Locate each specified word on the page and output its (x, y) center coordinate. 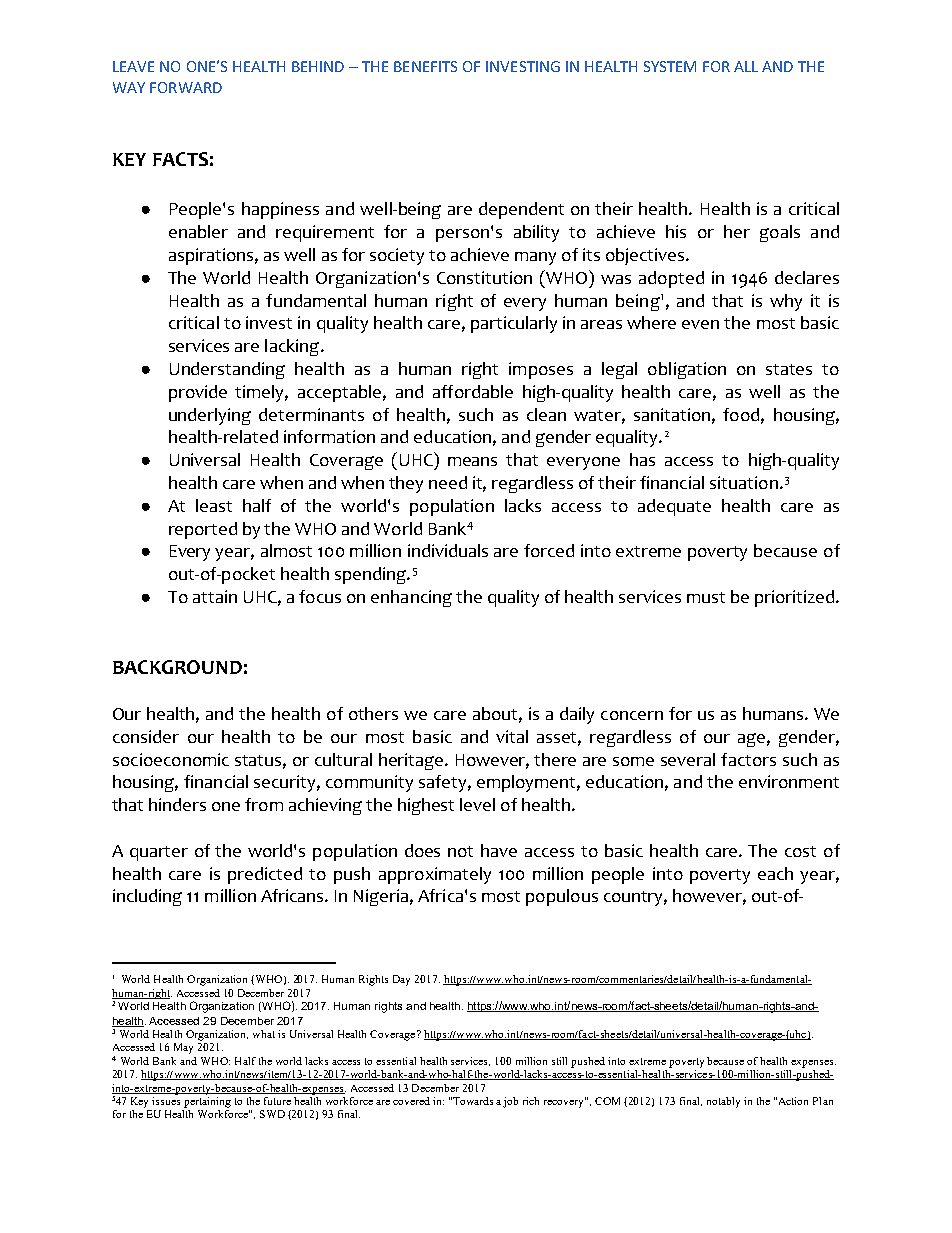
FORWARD (186, 87)
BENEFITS (425, 66)
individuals (448, 550)
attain (215, 596)
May (183, 1048)
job (510, 1102)
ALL (746, 66)
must (706, 597)
